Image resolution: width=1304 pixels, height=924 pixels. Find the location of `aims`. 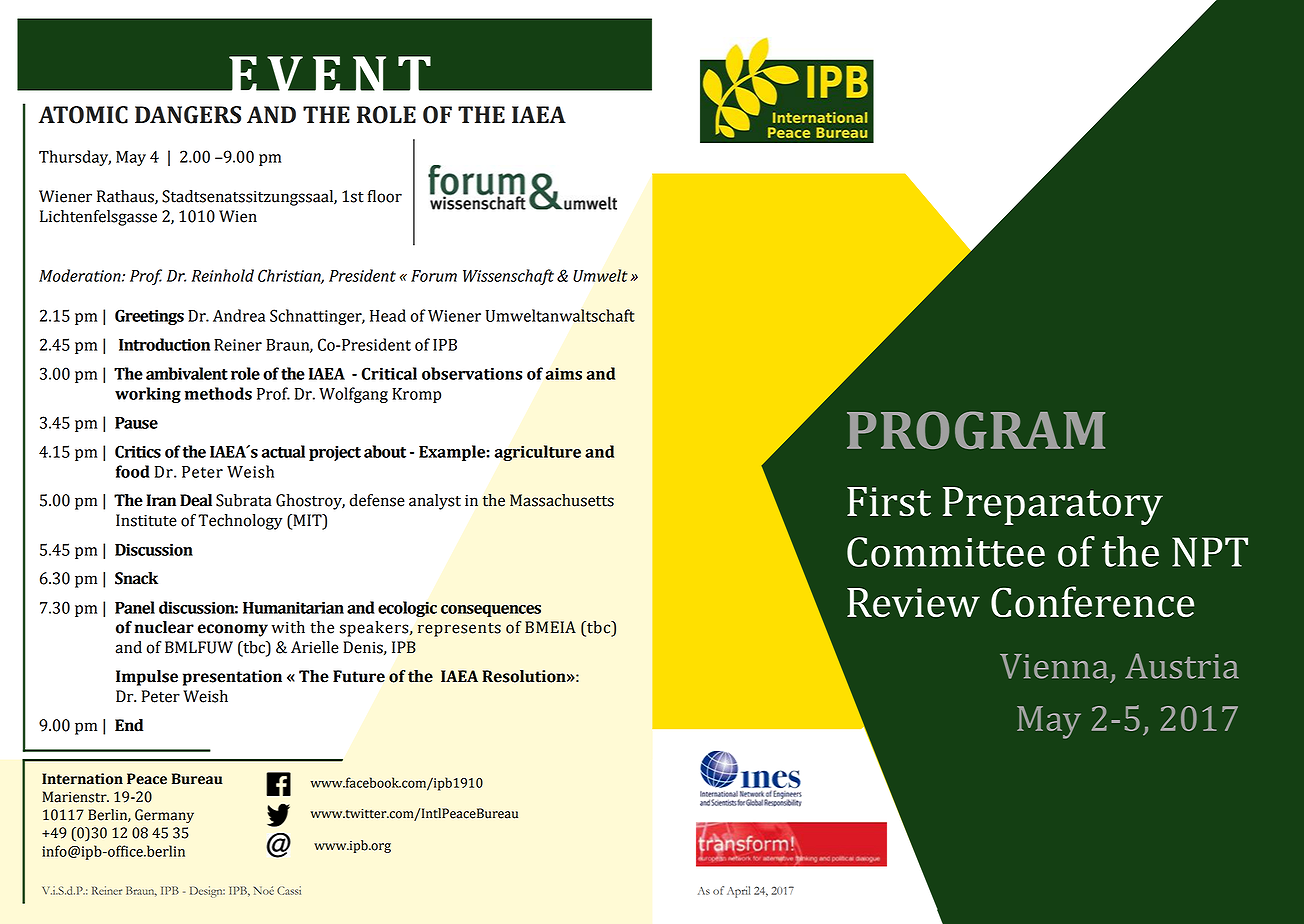

aims is located at coordinates (563, 373).
